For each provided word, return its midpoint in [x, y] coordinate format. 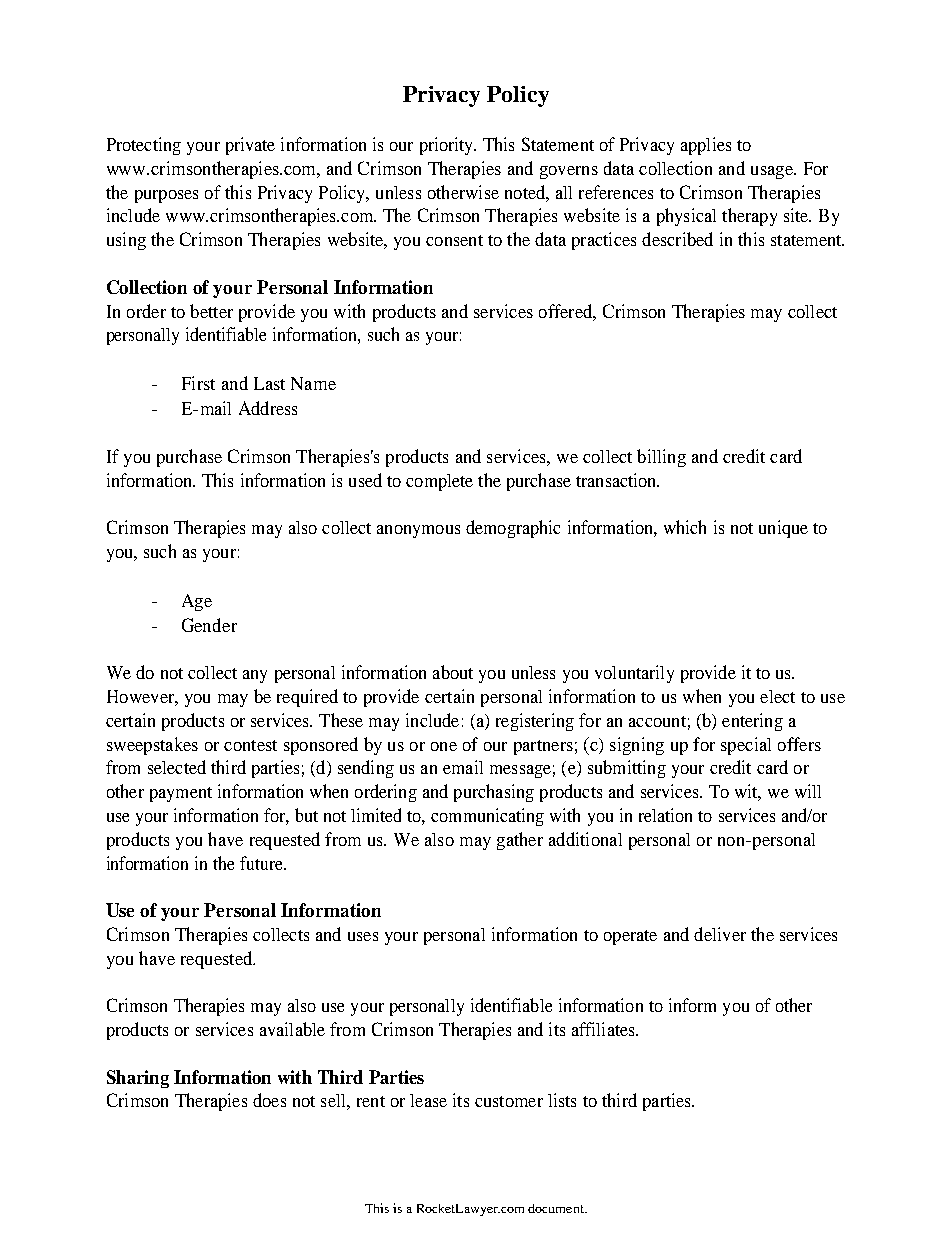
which [685, 527]
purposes [166, 196]
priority [447, 146]
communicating [487, 817]
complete [439, 482]
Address [268, 408]
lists [562, 1100]
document [557, 1208]
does [269, 1100]
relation [665, 815]
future [262, 863]
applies [706, 146]
